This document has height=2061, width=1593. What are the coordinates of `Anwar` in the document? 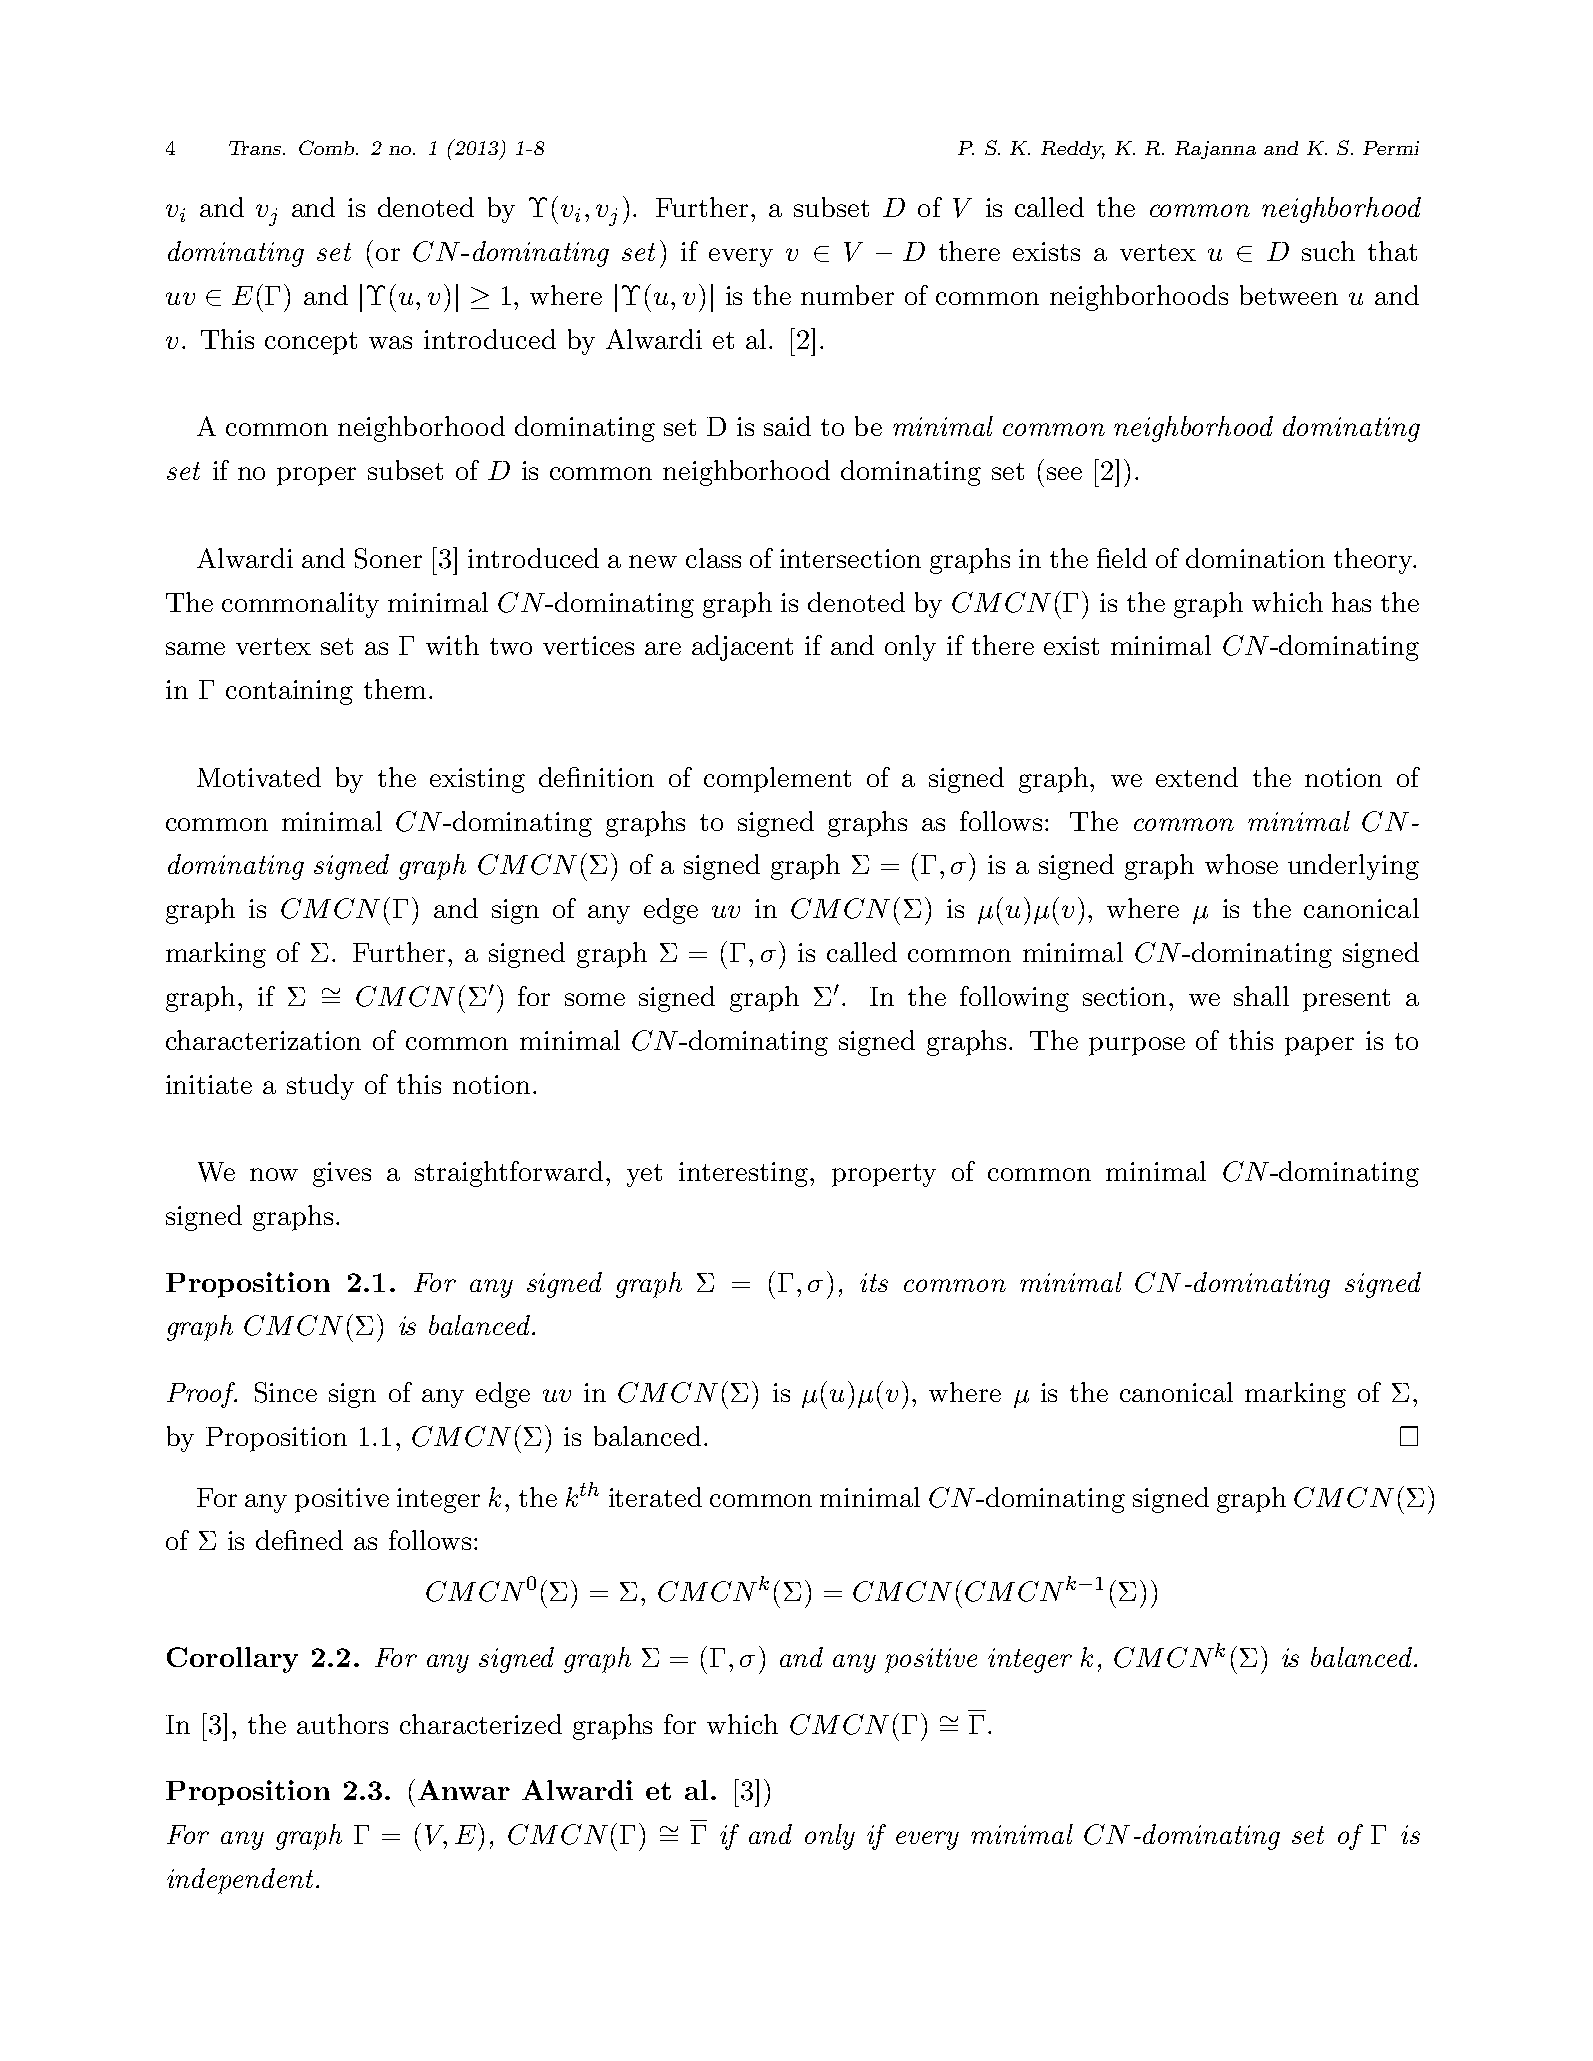 It's located at (464, 1790).
